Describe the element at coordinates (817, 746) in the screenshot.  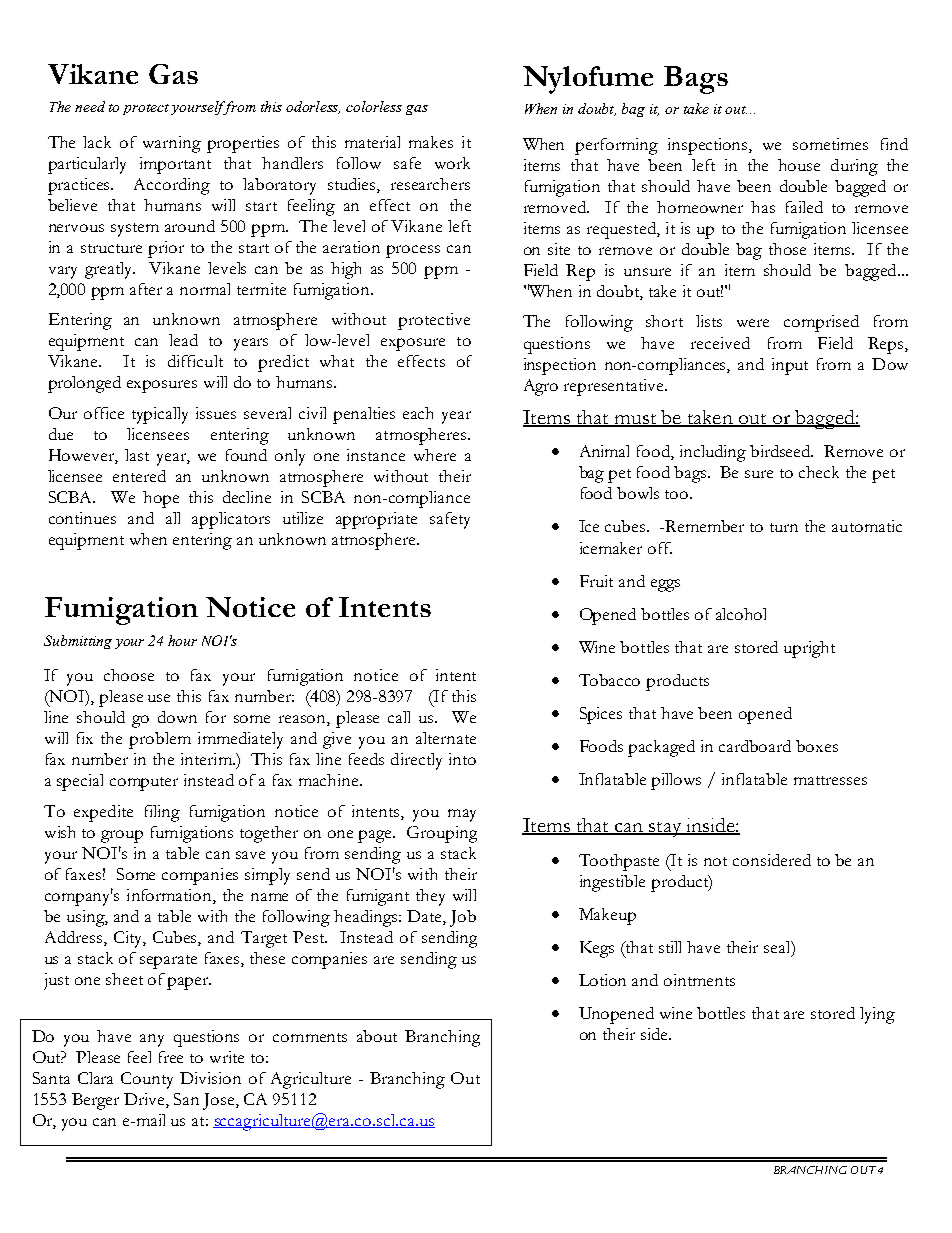
I see `boxes` at that location.
